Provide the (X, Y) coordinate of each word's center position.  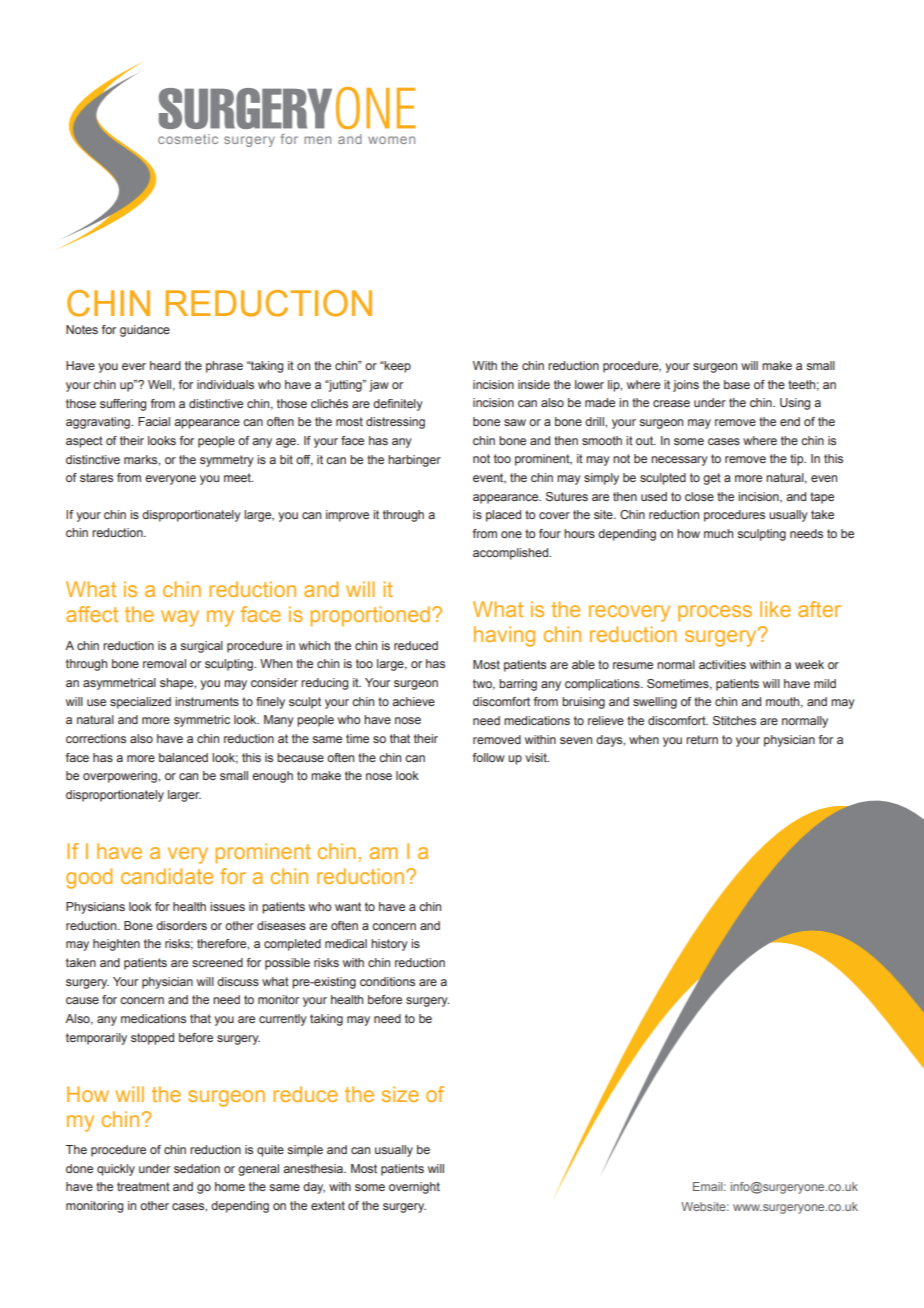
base (737, 384)
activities (722, 664)
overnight (414, 1188)
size (400, 1094)
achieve (413, 701)
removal (164, 663)
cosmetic (188, 139)
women (391, 140)
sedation (197, 1168)
